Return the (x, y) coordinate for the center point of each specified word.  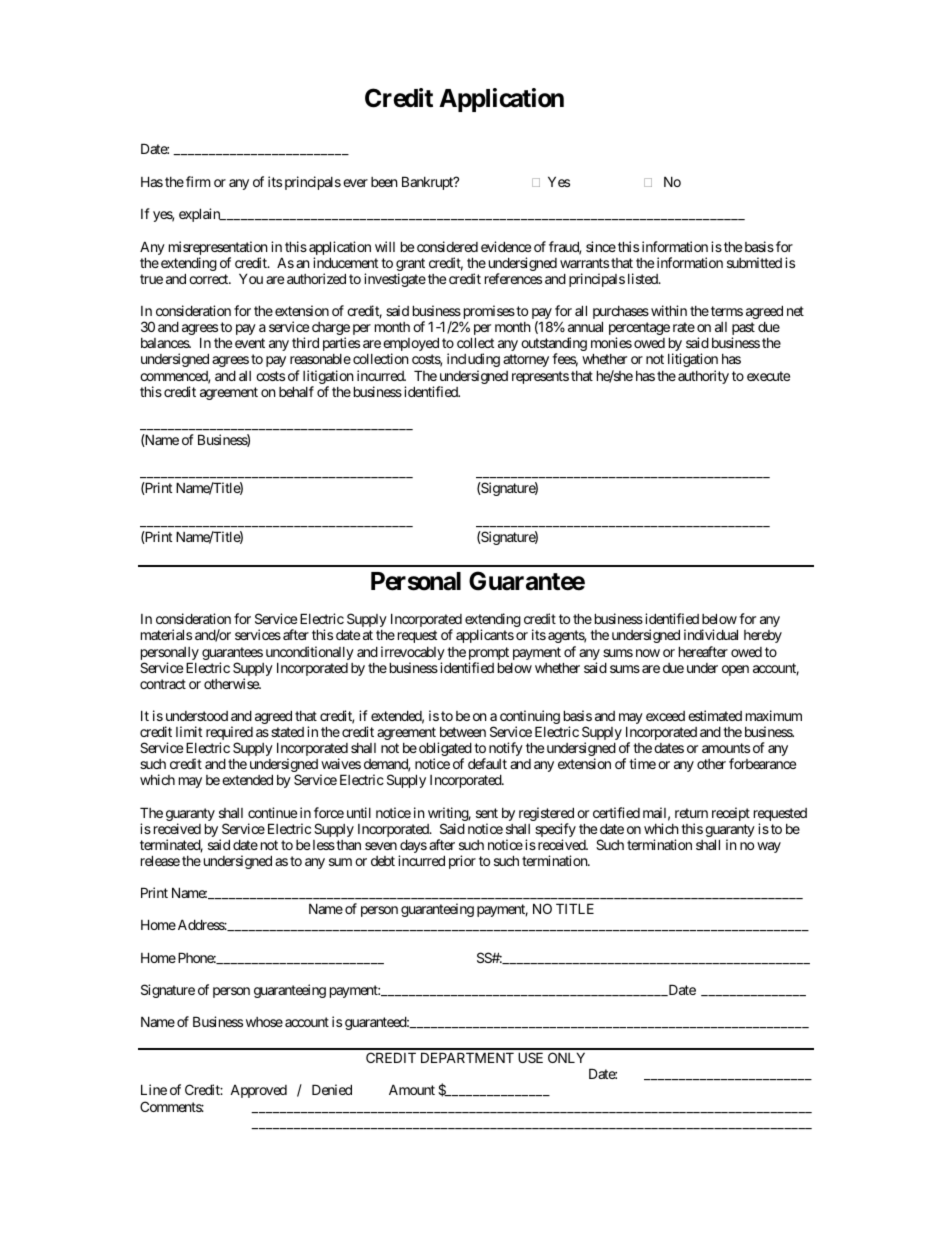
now (648, 653)
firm (198, 181)
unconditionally (310, 654)
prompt (489, 655)
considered (447, 246)
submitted (754, 262)
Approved (258, 1091)
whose (264, 1022)
